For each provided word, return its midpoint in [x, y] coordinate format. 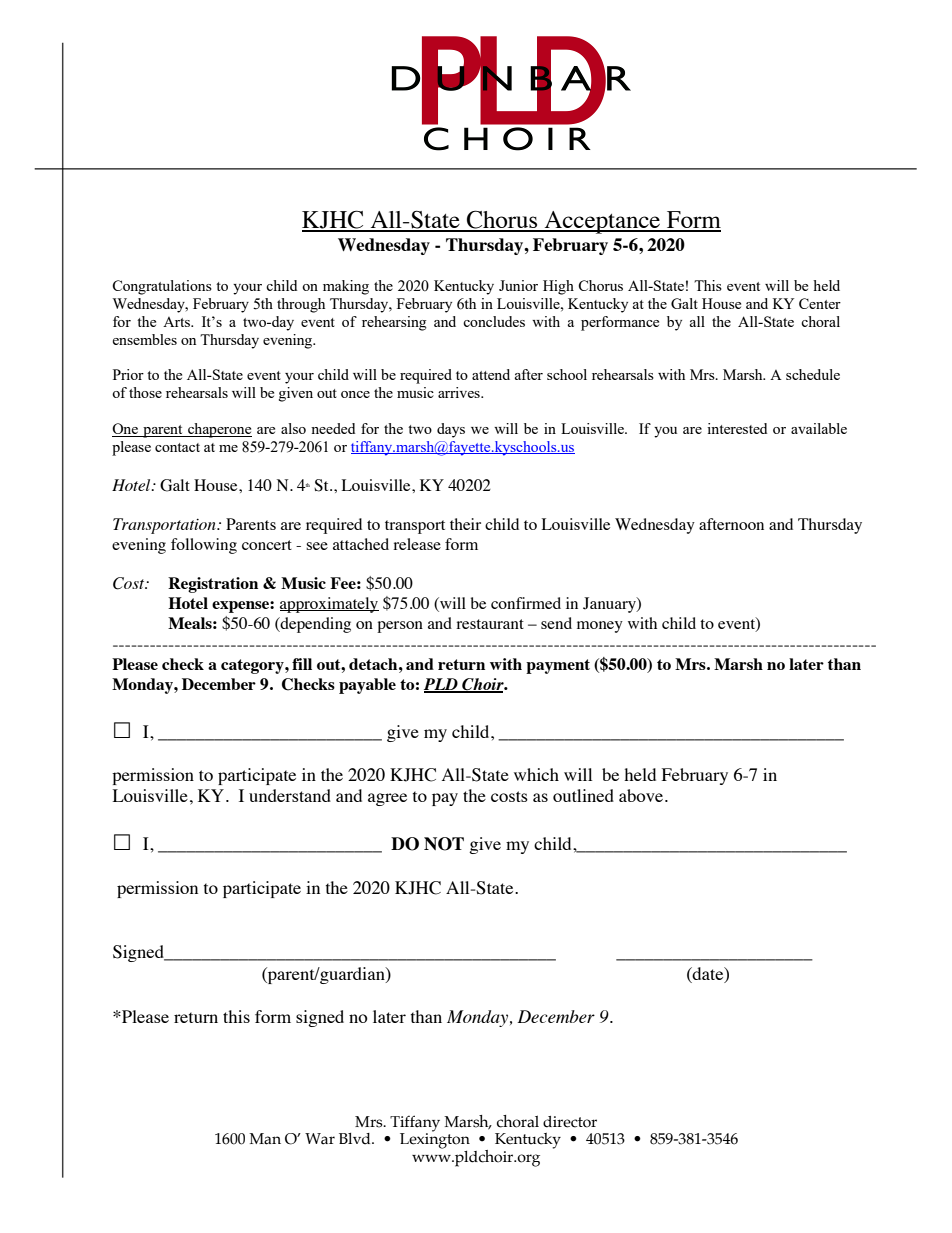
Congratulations [162, 287]
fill [302, 664]
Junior [518, 285]
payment [558, 666]
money [600, 627]
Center [820, 303]
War [320, 1139]
